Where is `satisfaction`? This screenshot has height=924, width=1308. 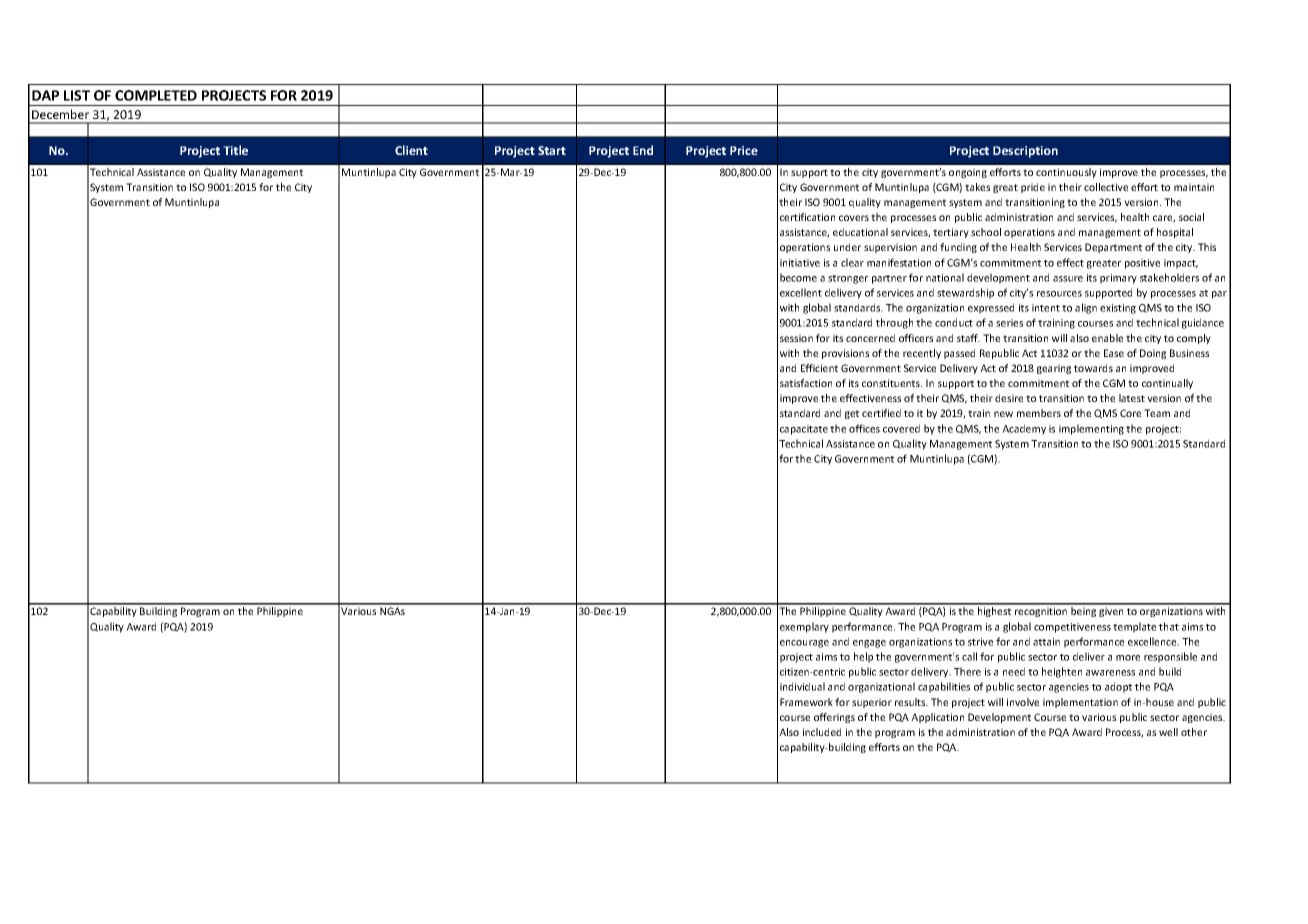
satisfaction is located at coordinates (806, 383).
